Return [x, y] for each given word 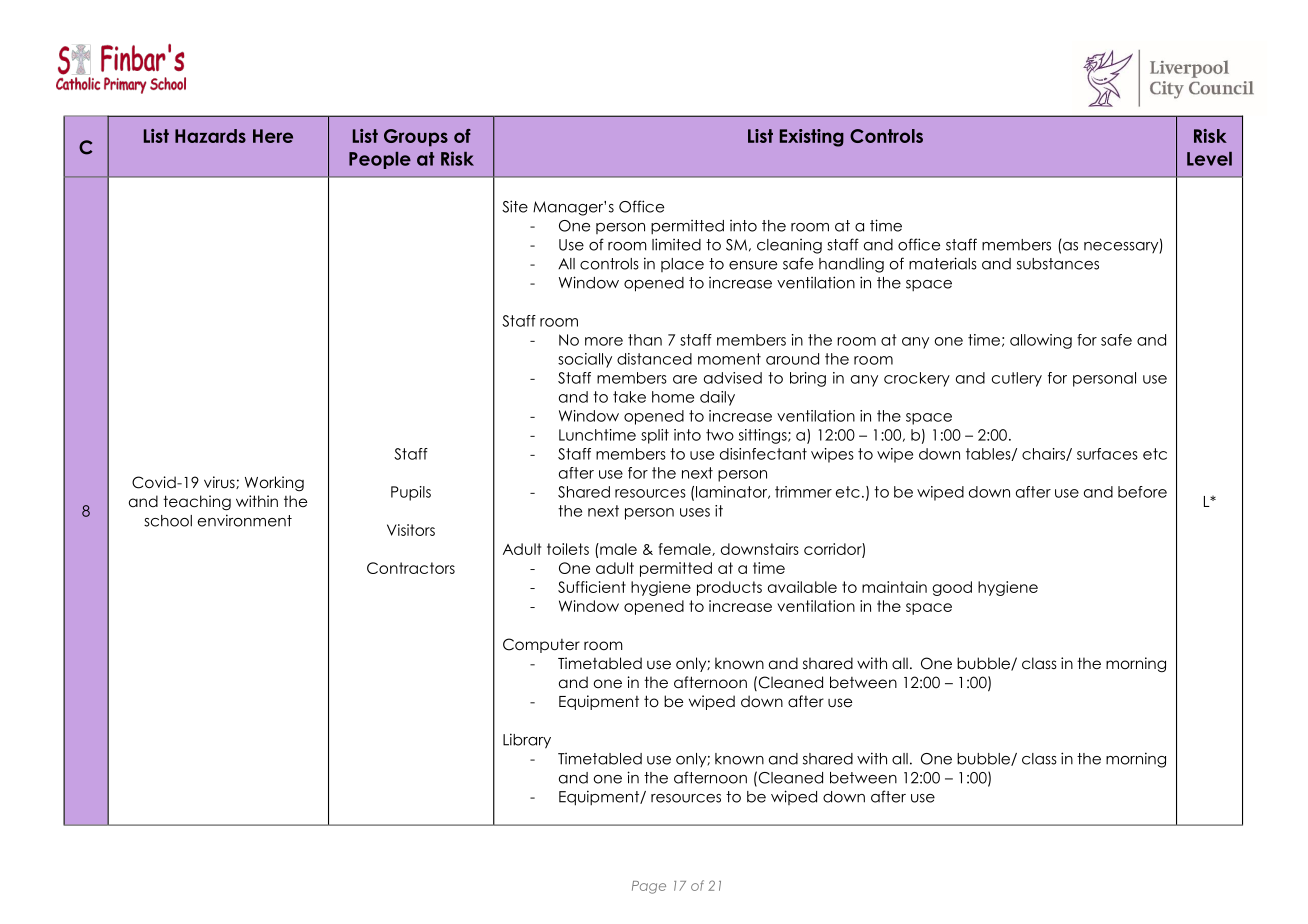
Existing [812, 138]
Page [649, 887]
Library [527, 741]
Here [273, 136]
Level [1209, 159]
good [952, 588]
